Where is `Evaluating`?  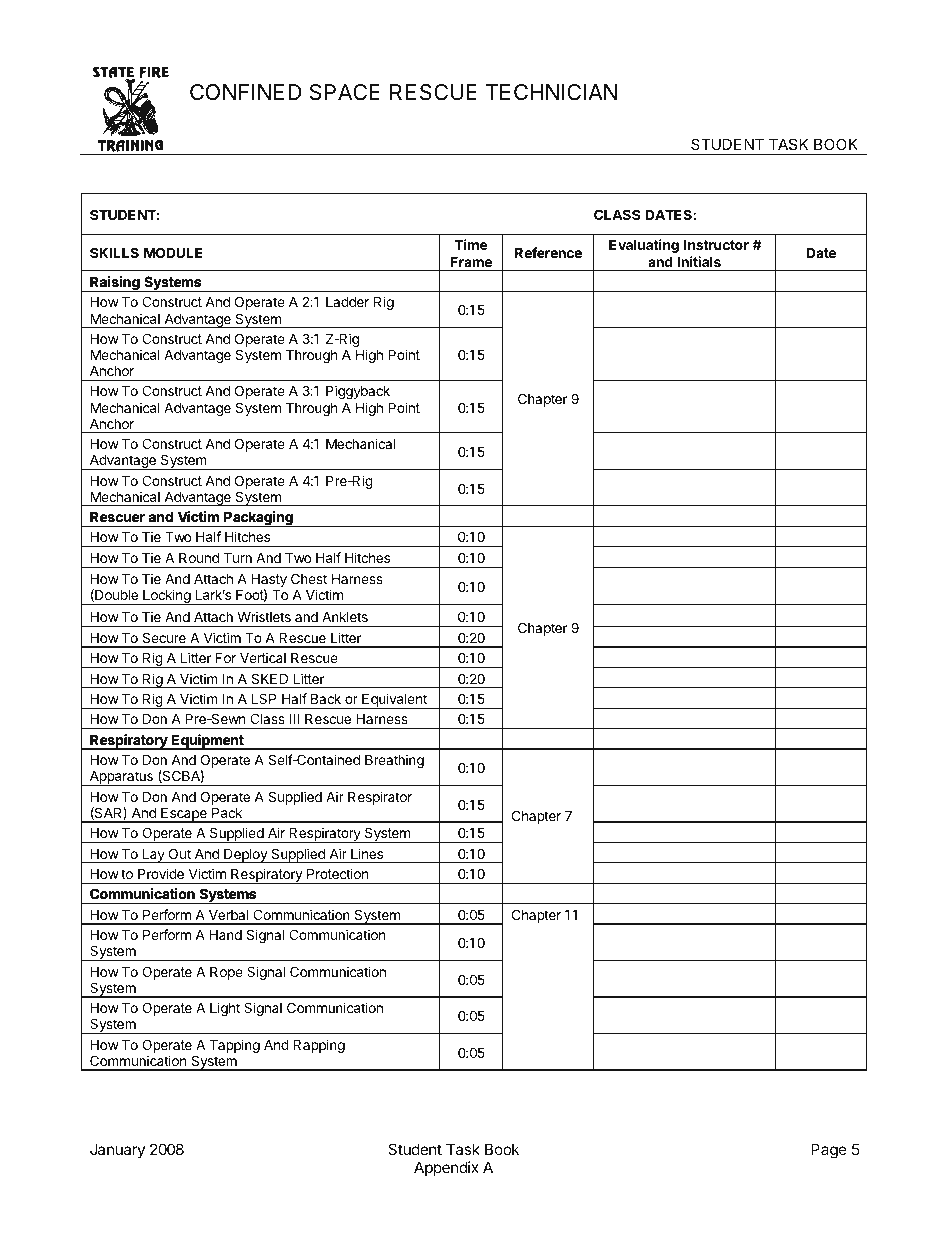 Evaluating is located at coordinates (644, 246).
